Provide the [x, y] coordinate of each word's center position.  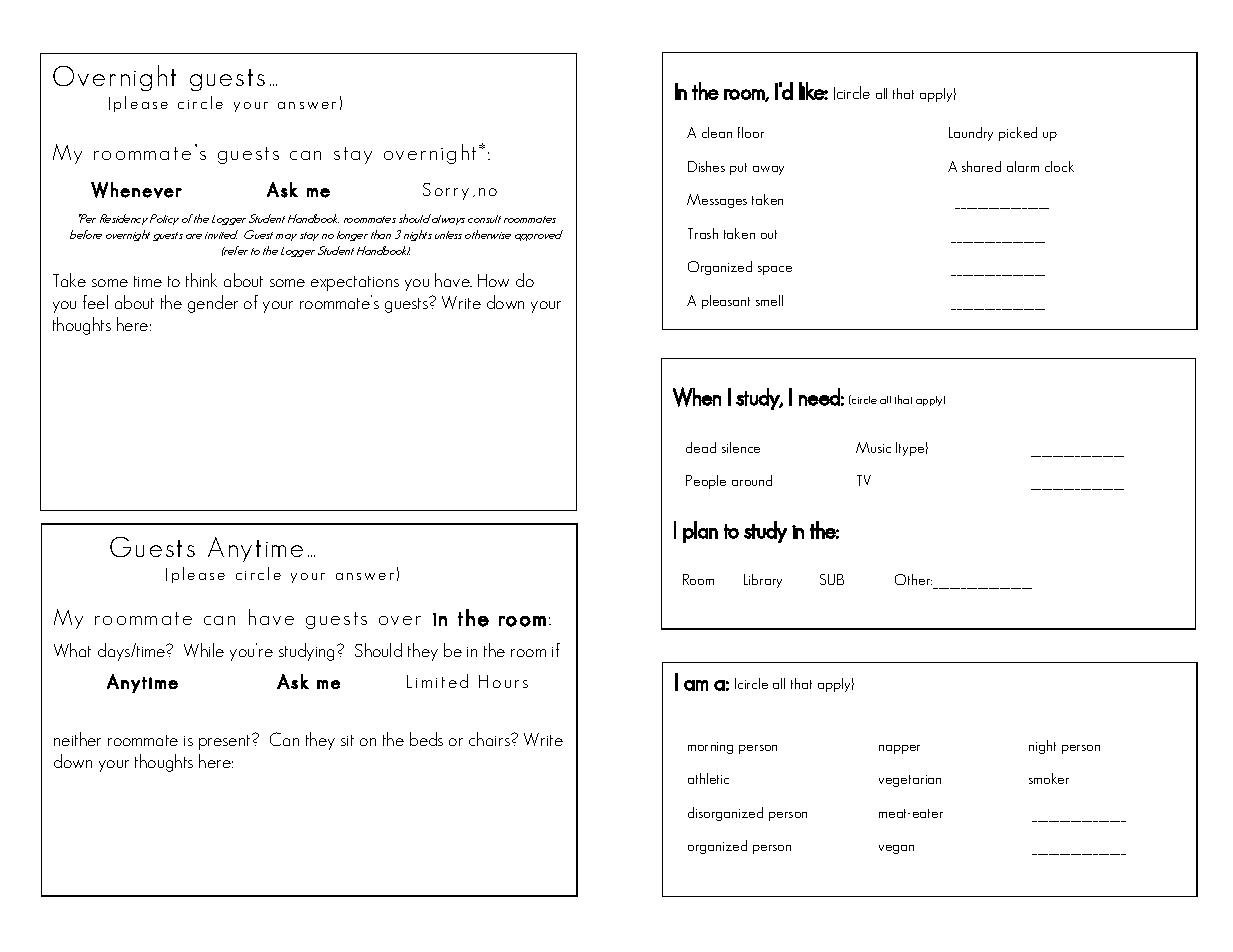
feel [95, 302]
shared [981, 166]
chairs [490, 739]
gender [213, 304]
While [204, 650]
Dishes [706, 166]
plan [700, 532]
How [493, 280]
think [201, 280]
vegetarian [910, 781]
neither [77, 739]
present [226, 742]
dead [701, 447]
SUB [832, 579]
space [775, 270]
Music [873, 447]
